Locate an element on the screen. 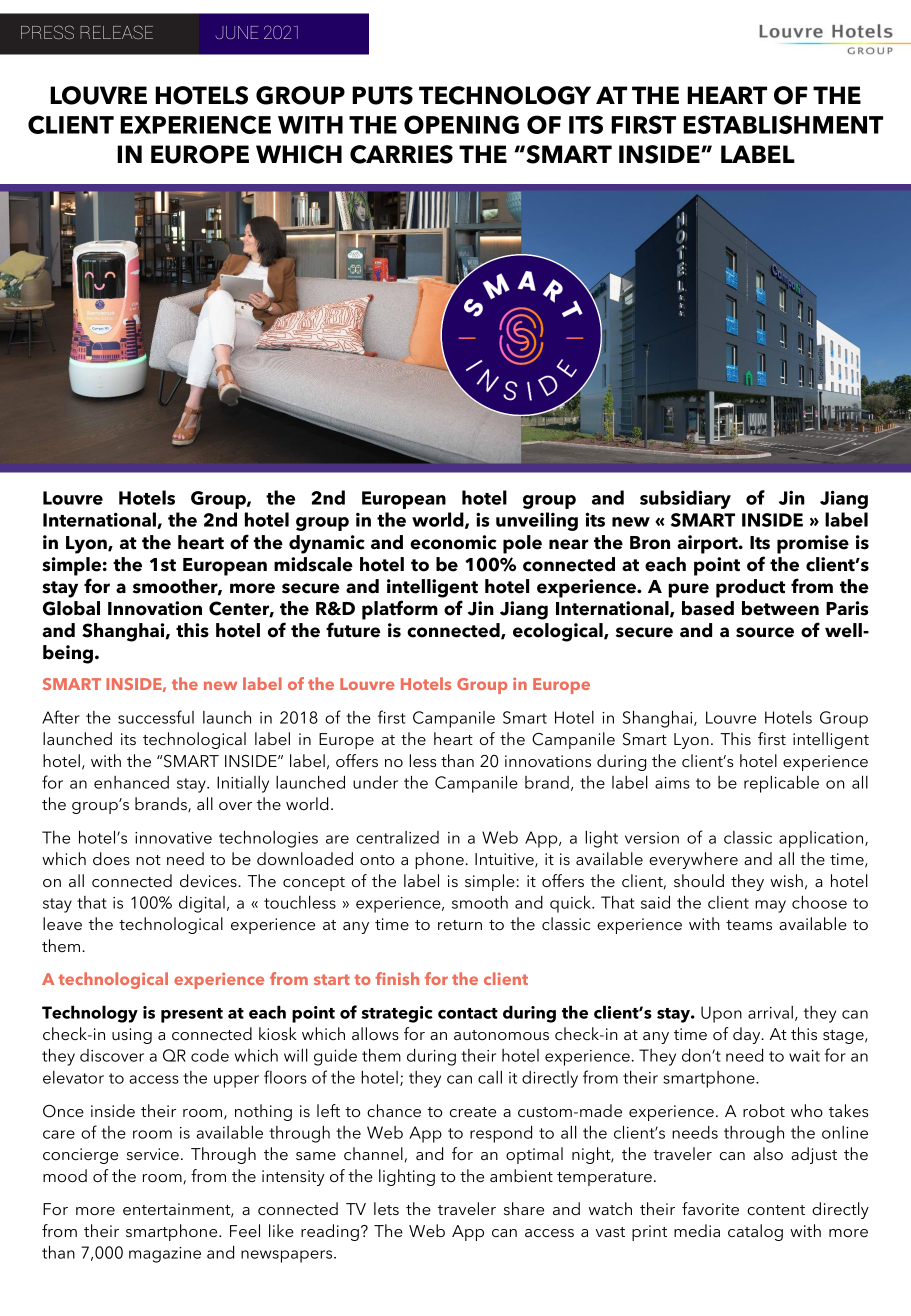  ESTABLISHMENT is located at coordinates (783, 124).
